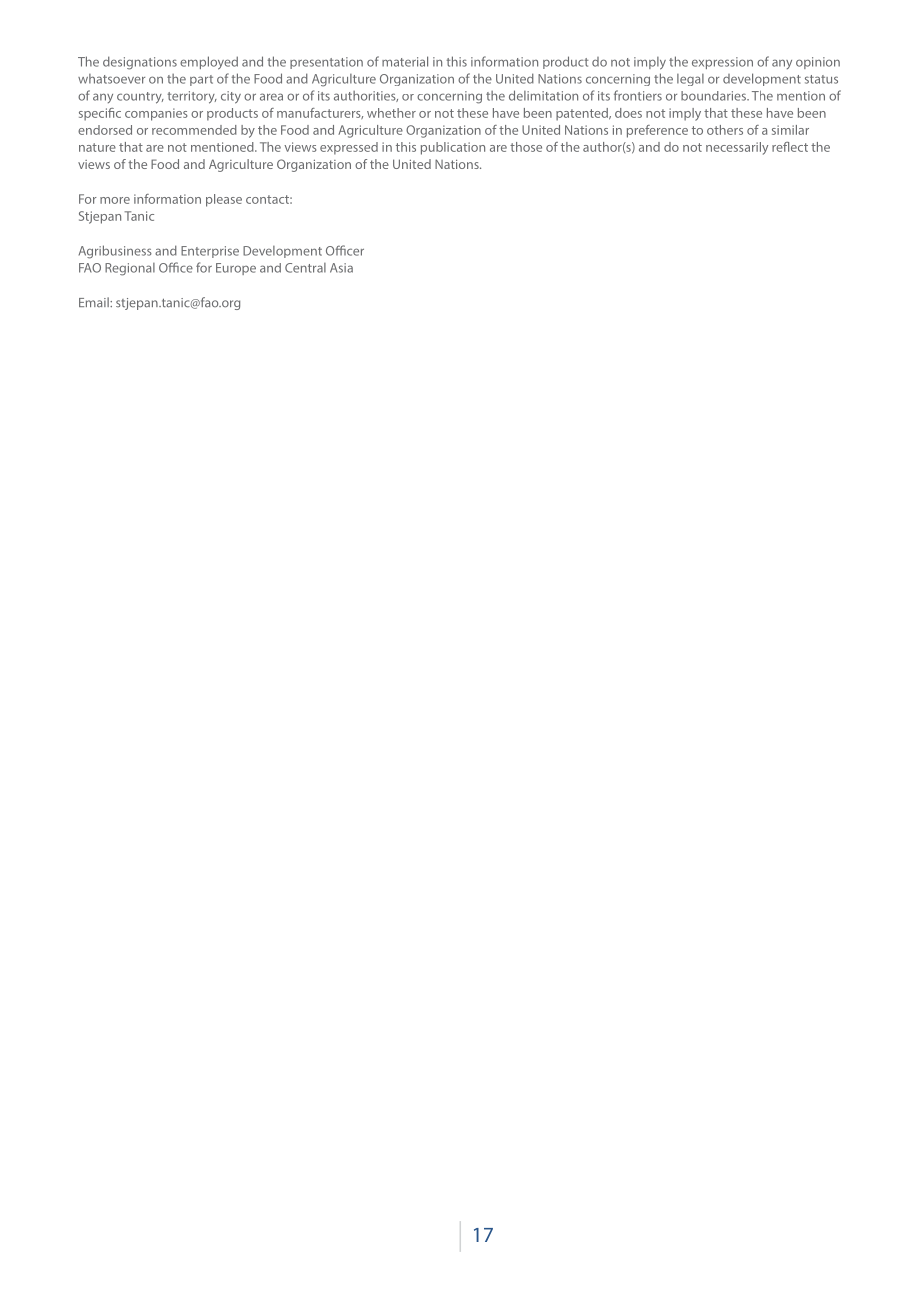  I want to click on expression, so click(722, 63).
